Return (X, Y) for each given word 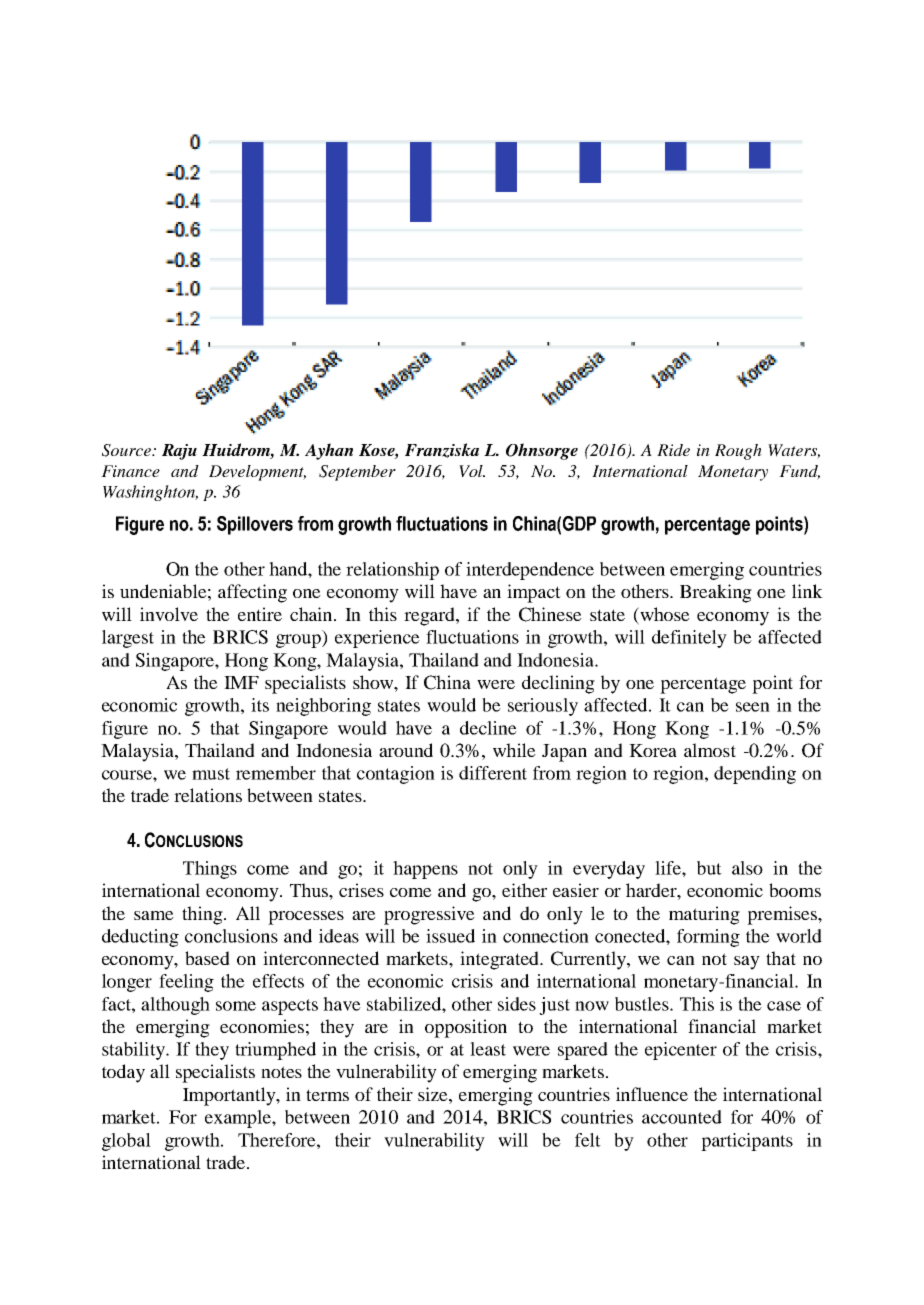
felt (588, 1140)
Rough (738, 452)
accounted (682, 1117)
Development (257, 473)
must (211, 774)
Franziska (442, 450)
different (493, 773)
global (126, 1142)
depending (755, 775)
